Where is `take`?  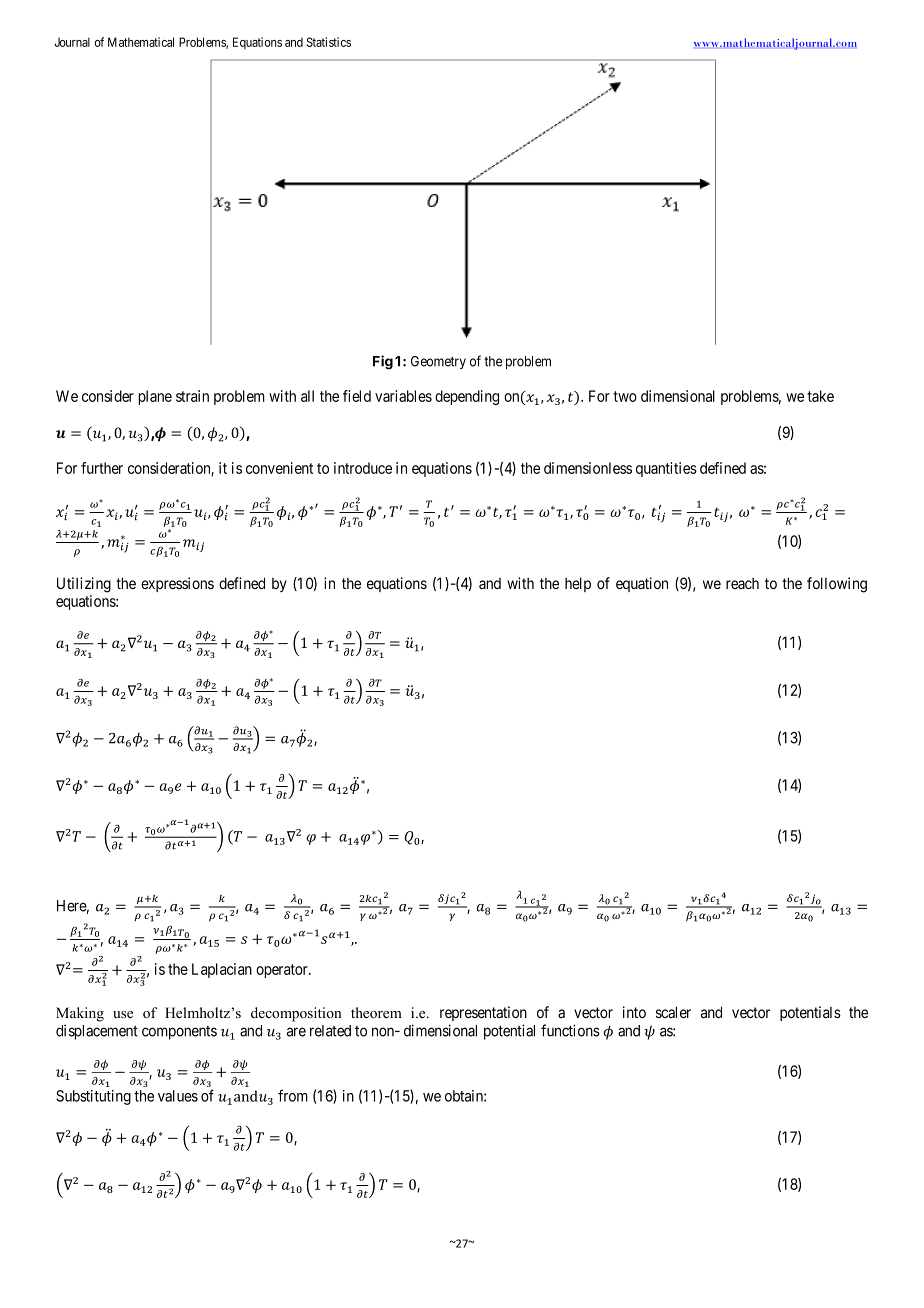
take is located at coordinates (820, 396).
